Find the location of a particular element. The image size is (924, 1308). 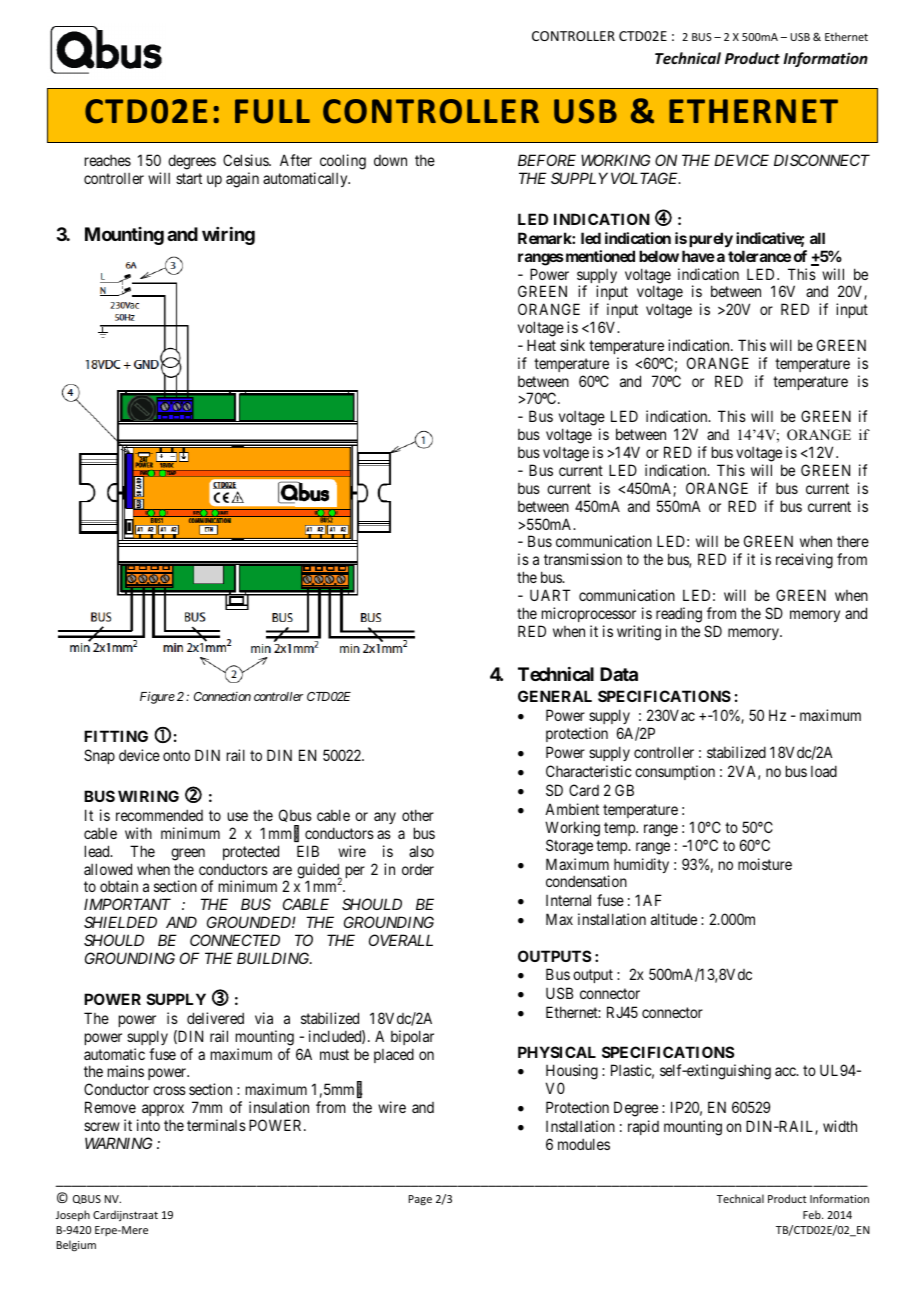

Joseph is located at coordinates (73, 1215).
